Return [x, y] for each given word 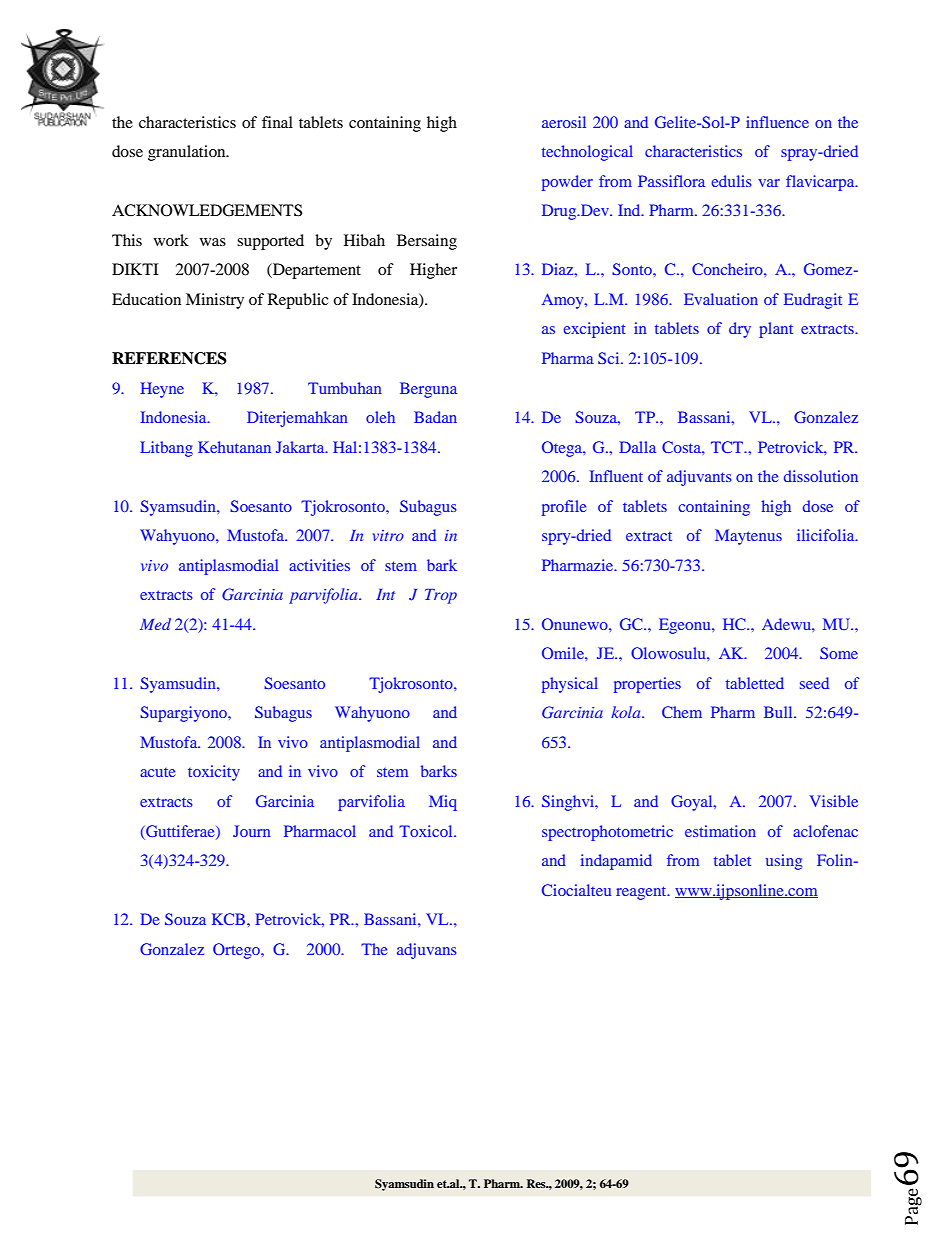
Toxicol [427, 831]
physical [570, 685]
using [784, 862]
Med [155, 624]
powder [567, 183]
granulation [188, 153]
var [769, 183]
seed [814, 683]
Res [537, 1183]
